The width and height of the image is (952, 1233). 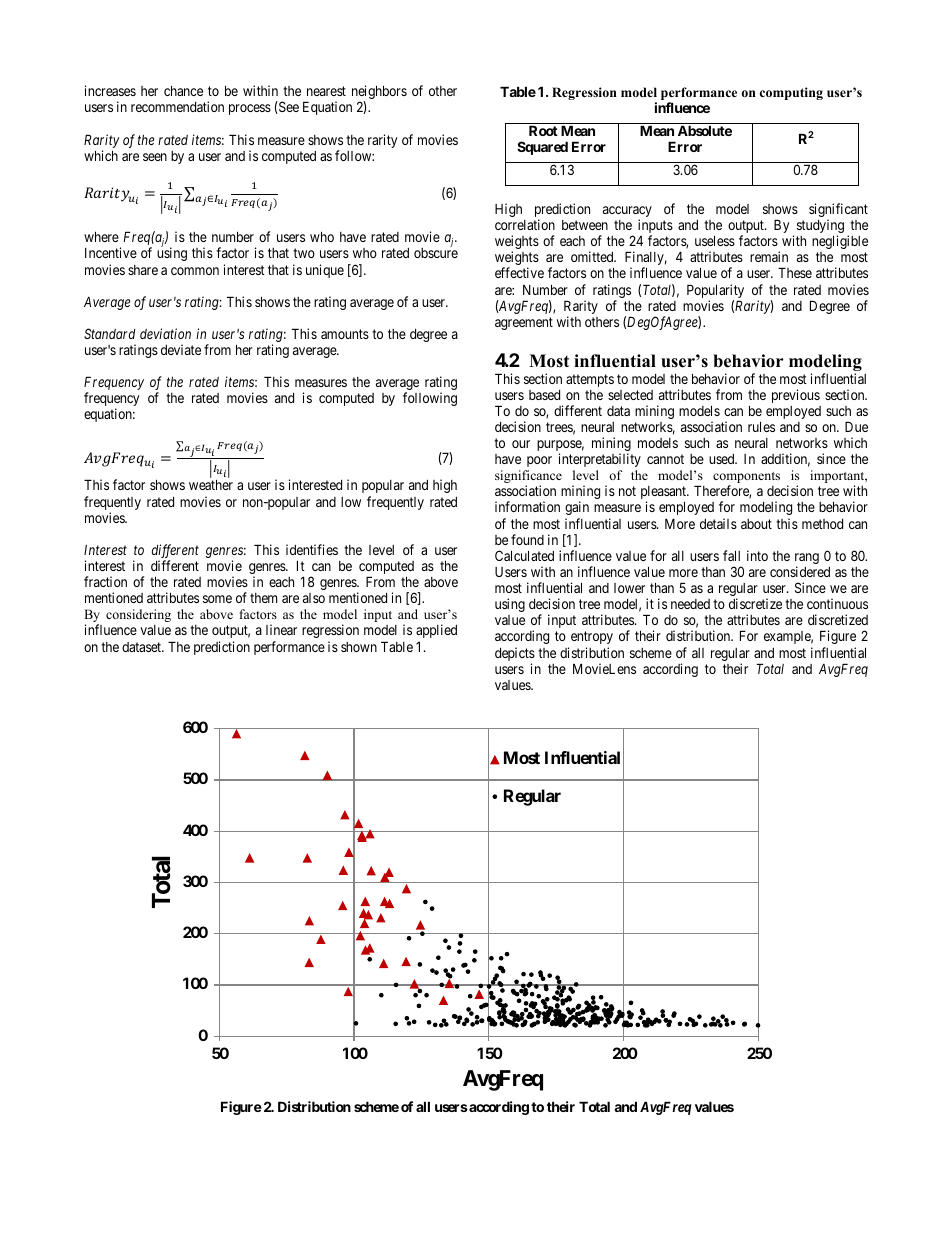 What do you see at coordinates (769, 256) in the image?
I see `remain` at bounding box center [769, 256].
